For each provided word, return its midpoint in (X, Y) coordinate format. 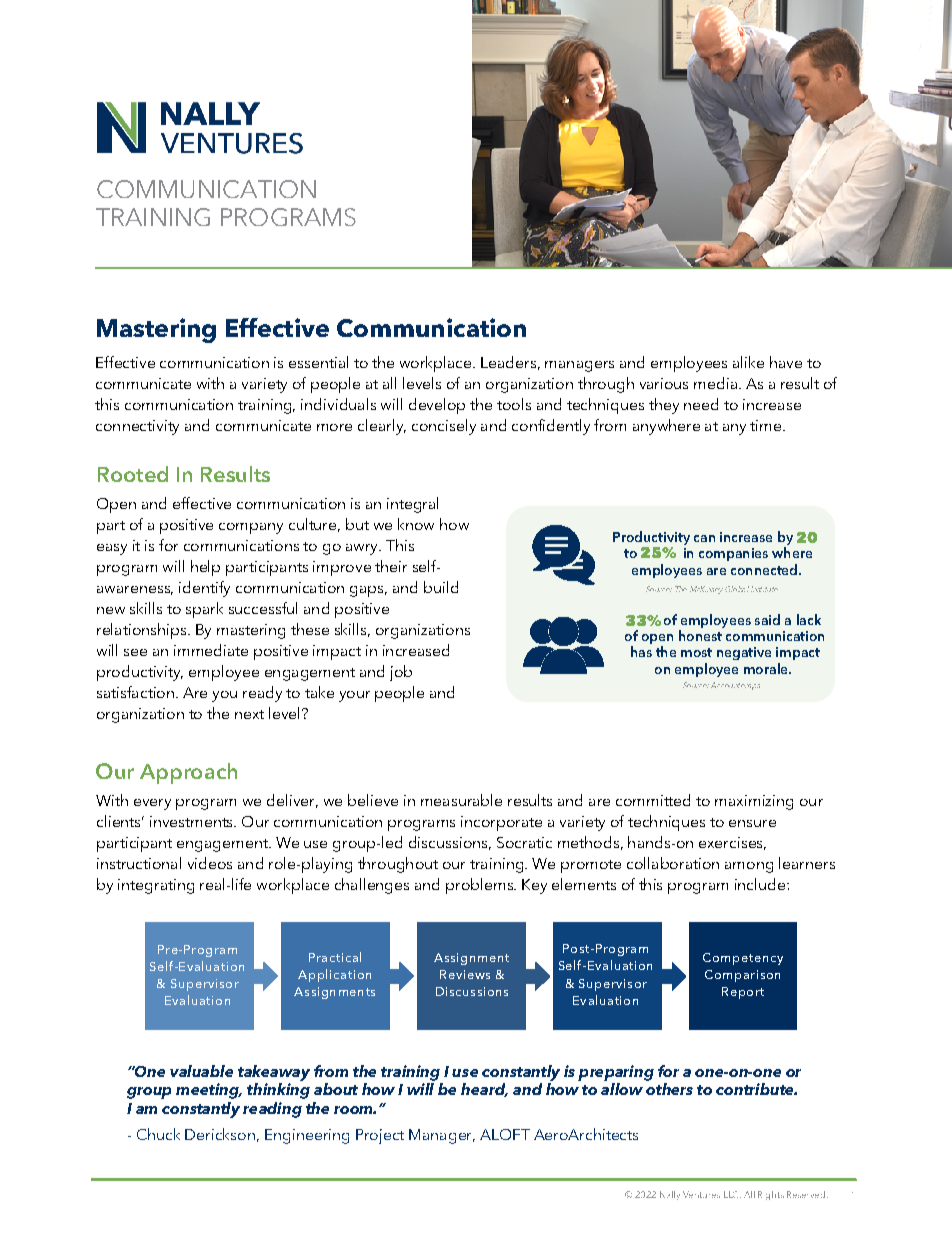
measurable (461, 800)
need (701, 404)
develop (437, 406)
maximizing (754, 802)
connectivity (137, 427)
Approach (188, 773)
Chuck (158, 1134)
